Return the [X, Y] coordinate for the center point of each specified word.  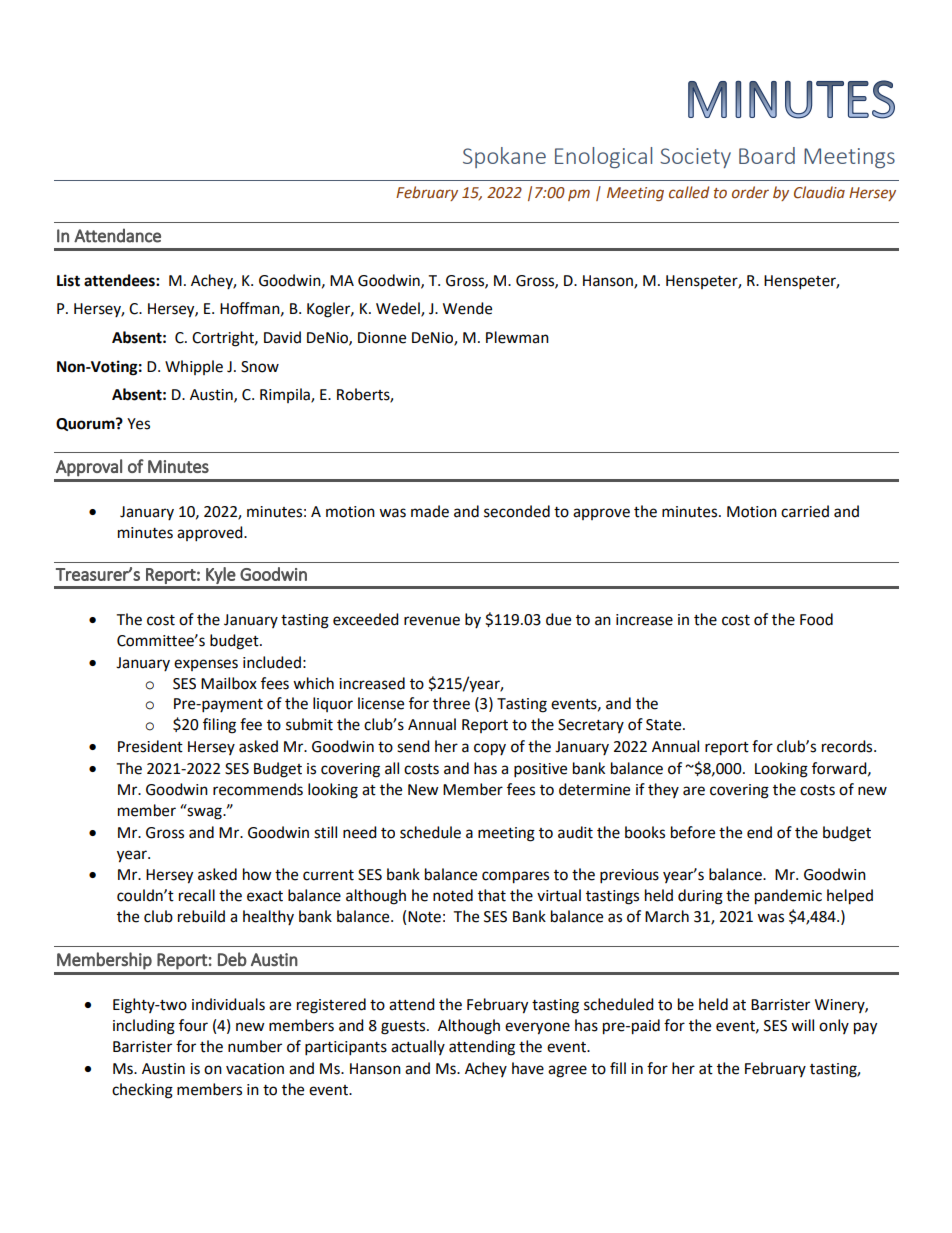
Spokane [504, 157]
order [750, 192]
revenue [432, 621]
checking [142, 1091]
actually [418, 1047]
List [68, 280]
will [802, 1025]
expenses [206, 665]
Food [816, 619]
